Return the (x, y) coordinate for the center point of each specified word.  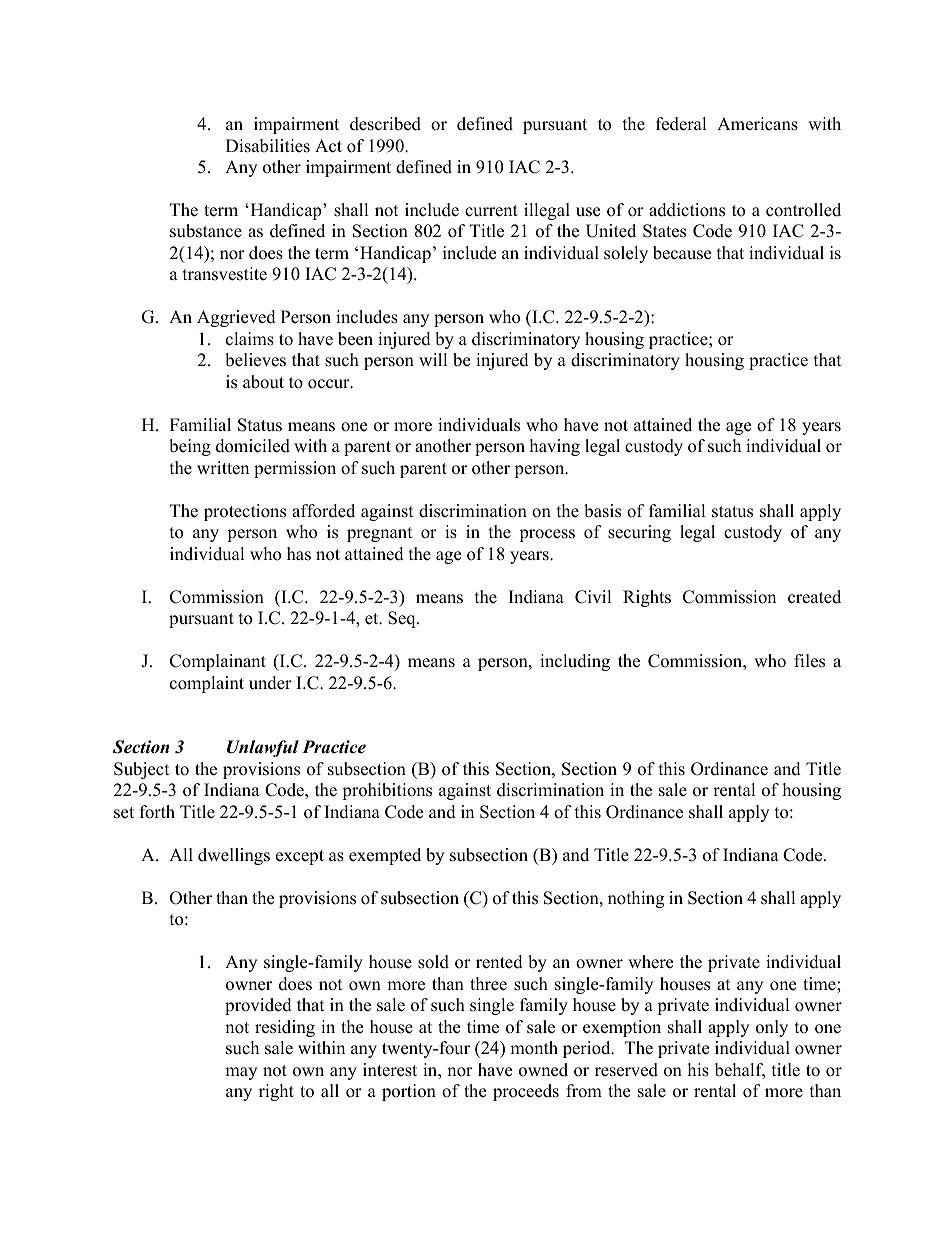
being (190, 447)
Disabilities (268, 146)
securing (639, 533)
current (491, 211)
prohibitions (387, 791)
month (534, 1048)
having (555, 447)
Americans (757, 124)
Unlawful (263, 748)
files (809, 661)
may (241, 1073)
